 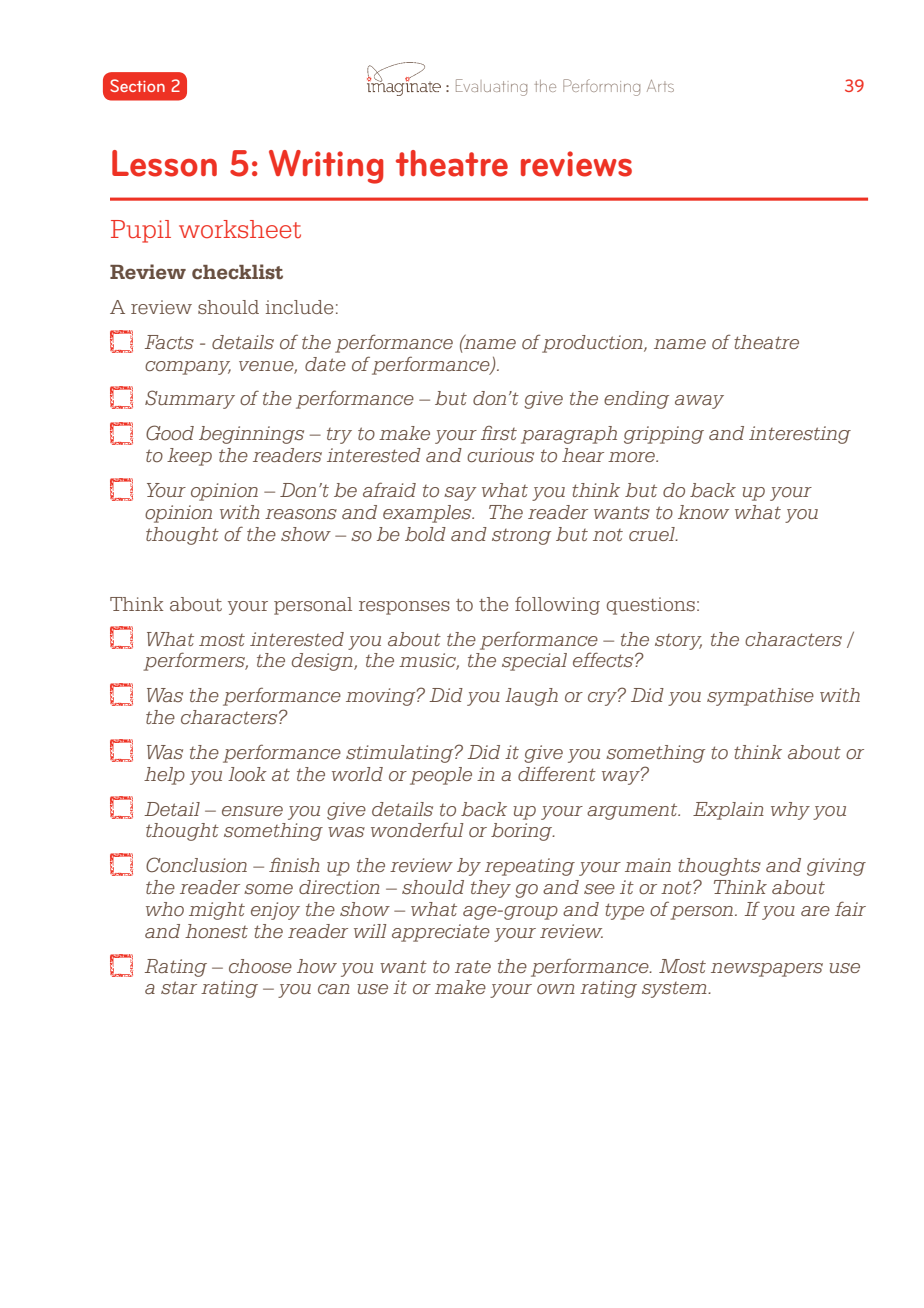 I want to click on interesting, so click(x=800, y=435).
